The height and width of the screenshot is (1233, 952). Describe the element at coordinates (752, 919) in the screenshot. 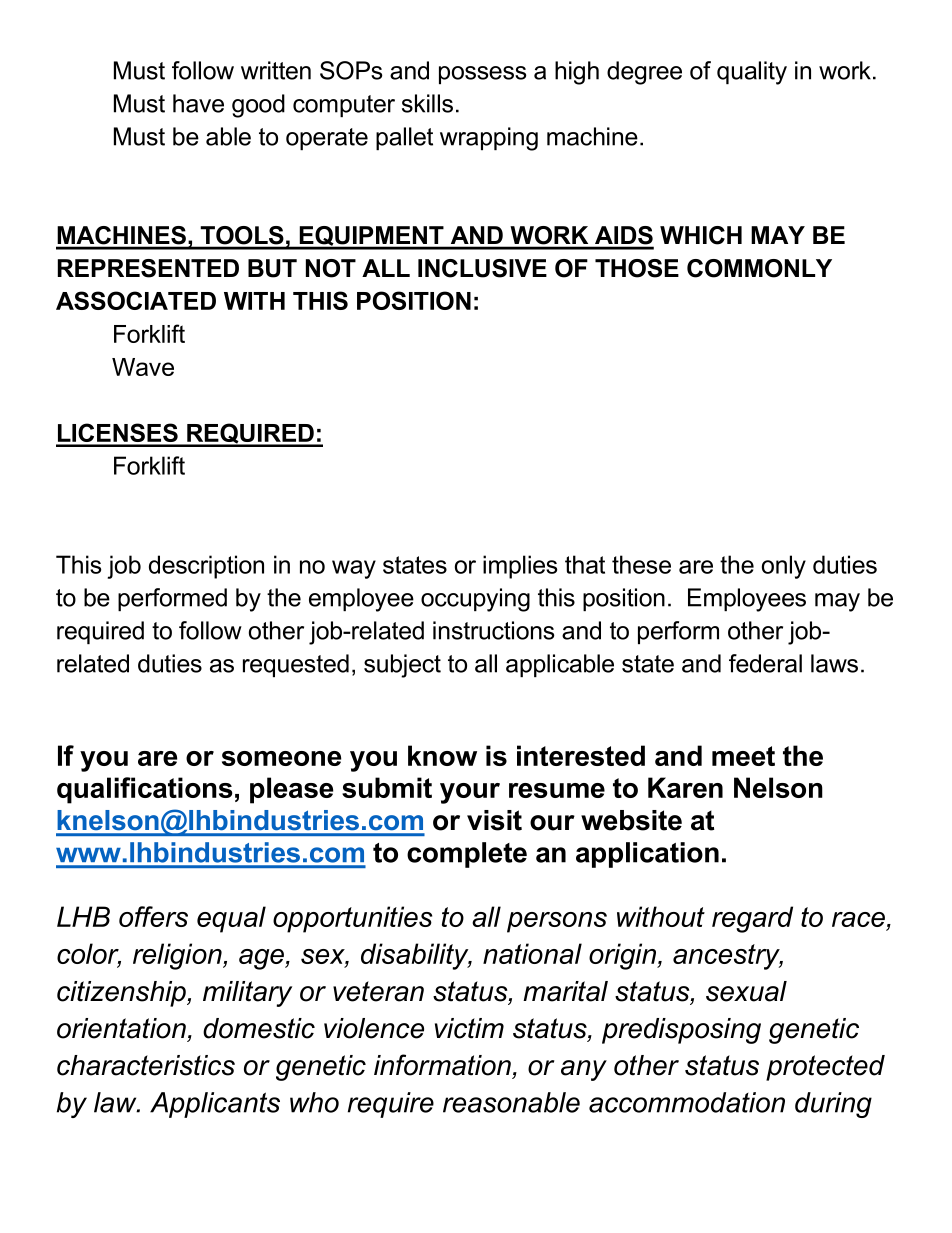

I see `regard` at that location.
